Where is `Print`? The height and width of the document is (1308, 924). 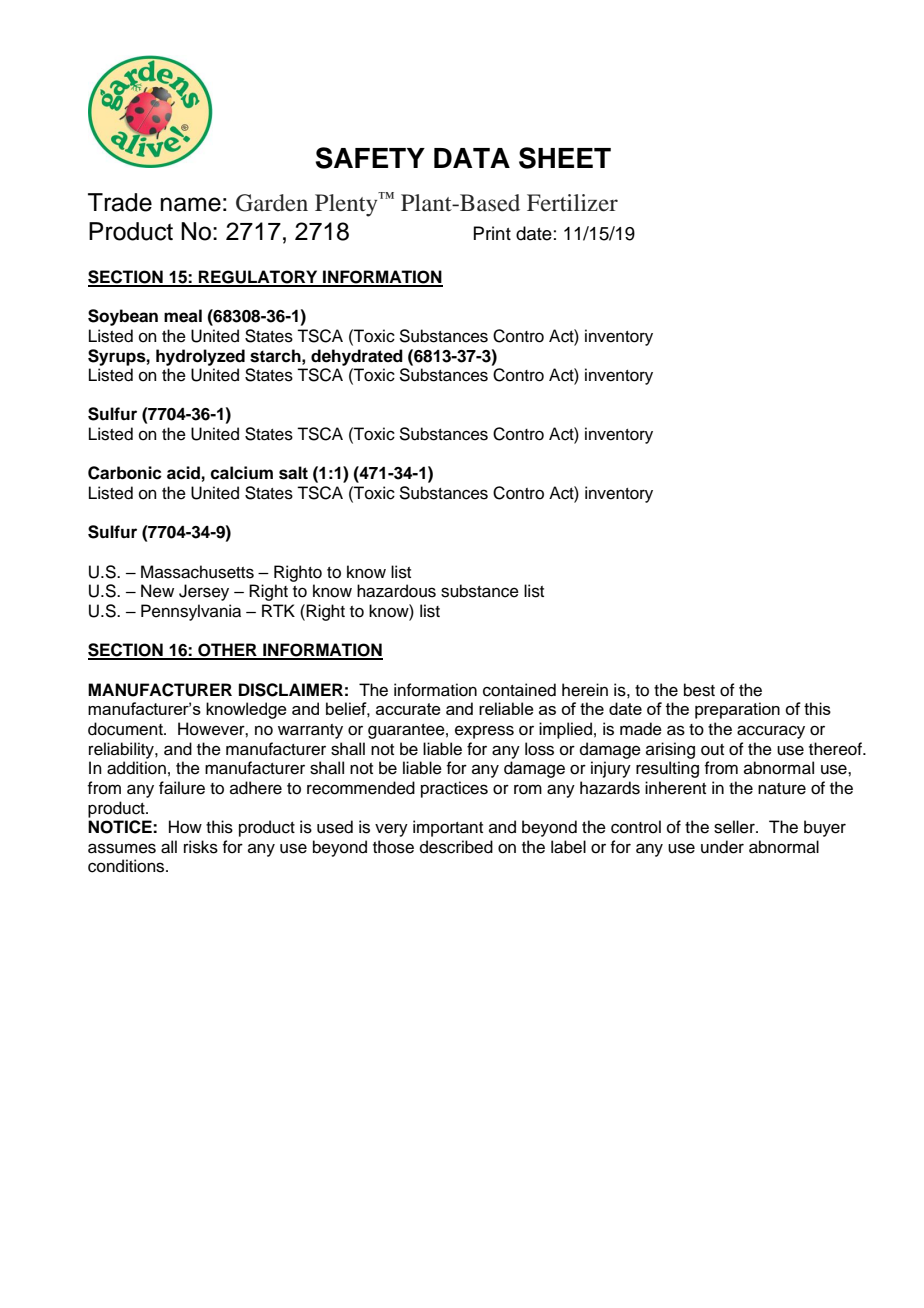 Print is located at coordinates (492, 233).
